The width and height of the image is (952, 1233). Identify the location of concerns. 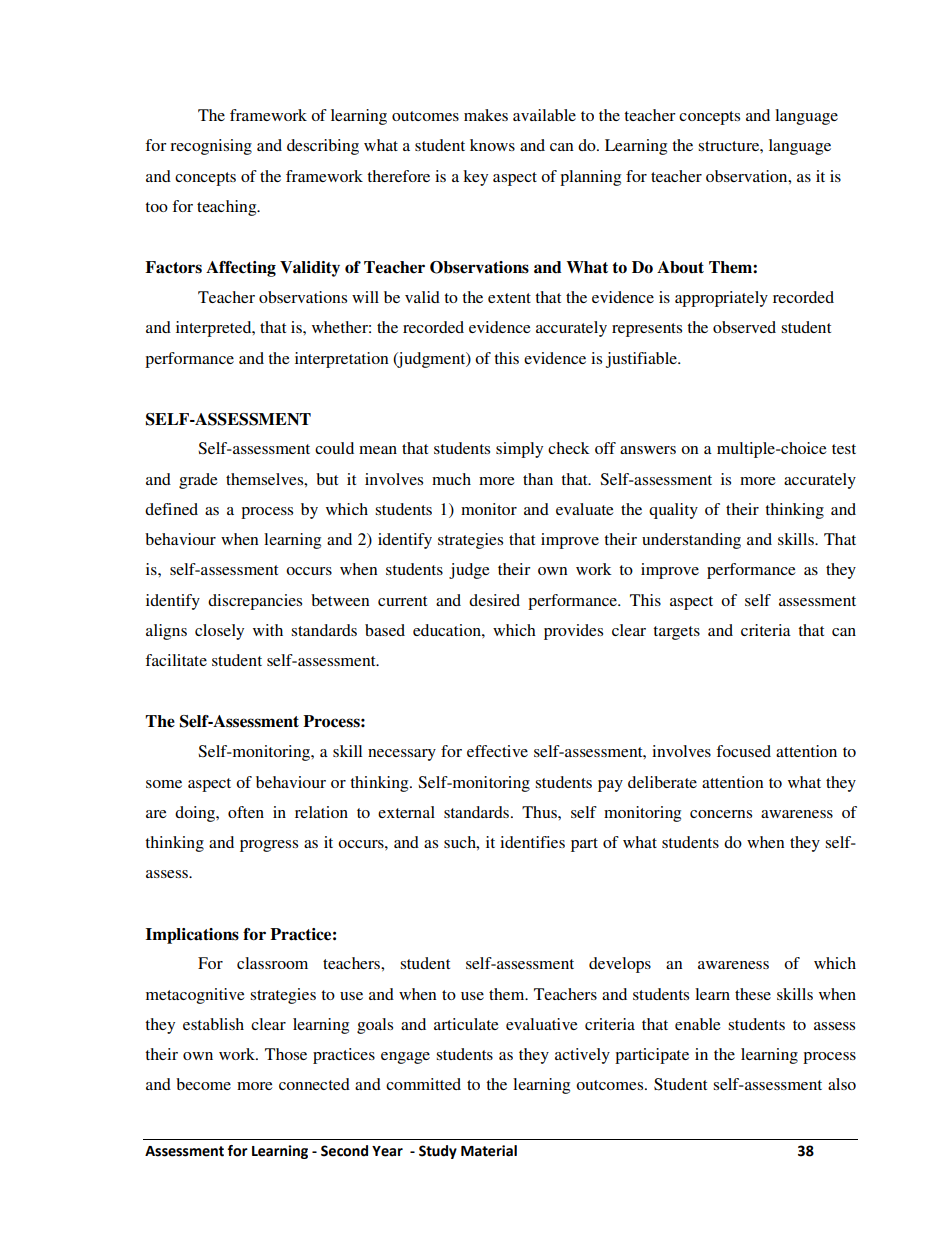
(721, 814).
